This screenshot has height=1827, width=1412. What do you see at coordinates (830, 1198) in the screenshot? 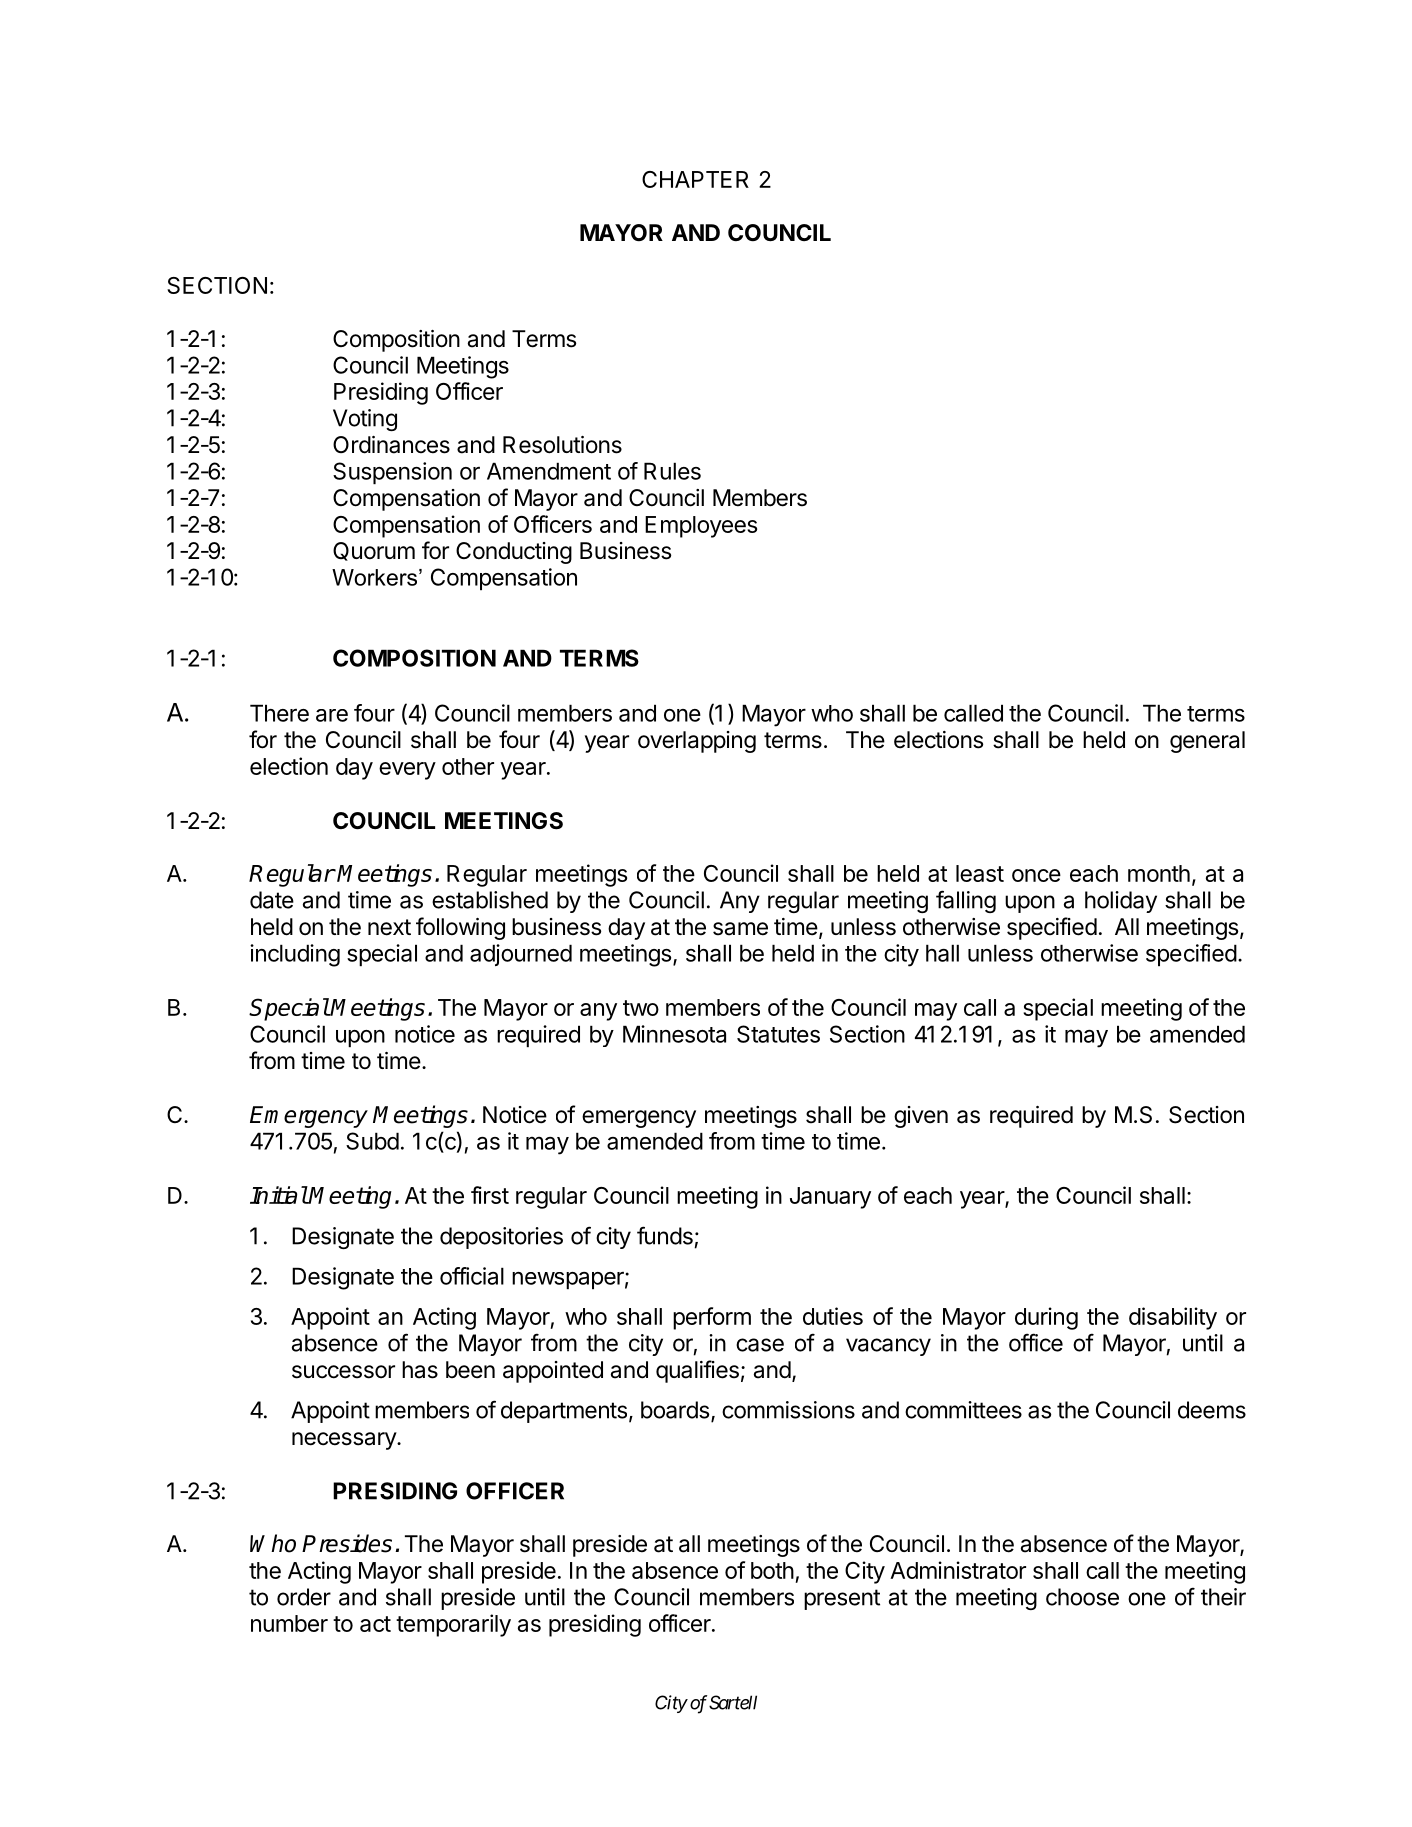
I see `January` at bounding box center [830, 1198].
